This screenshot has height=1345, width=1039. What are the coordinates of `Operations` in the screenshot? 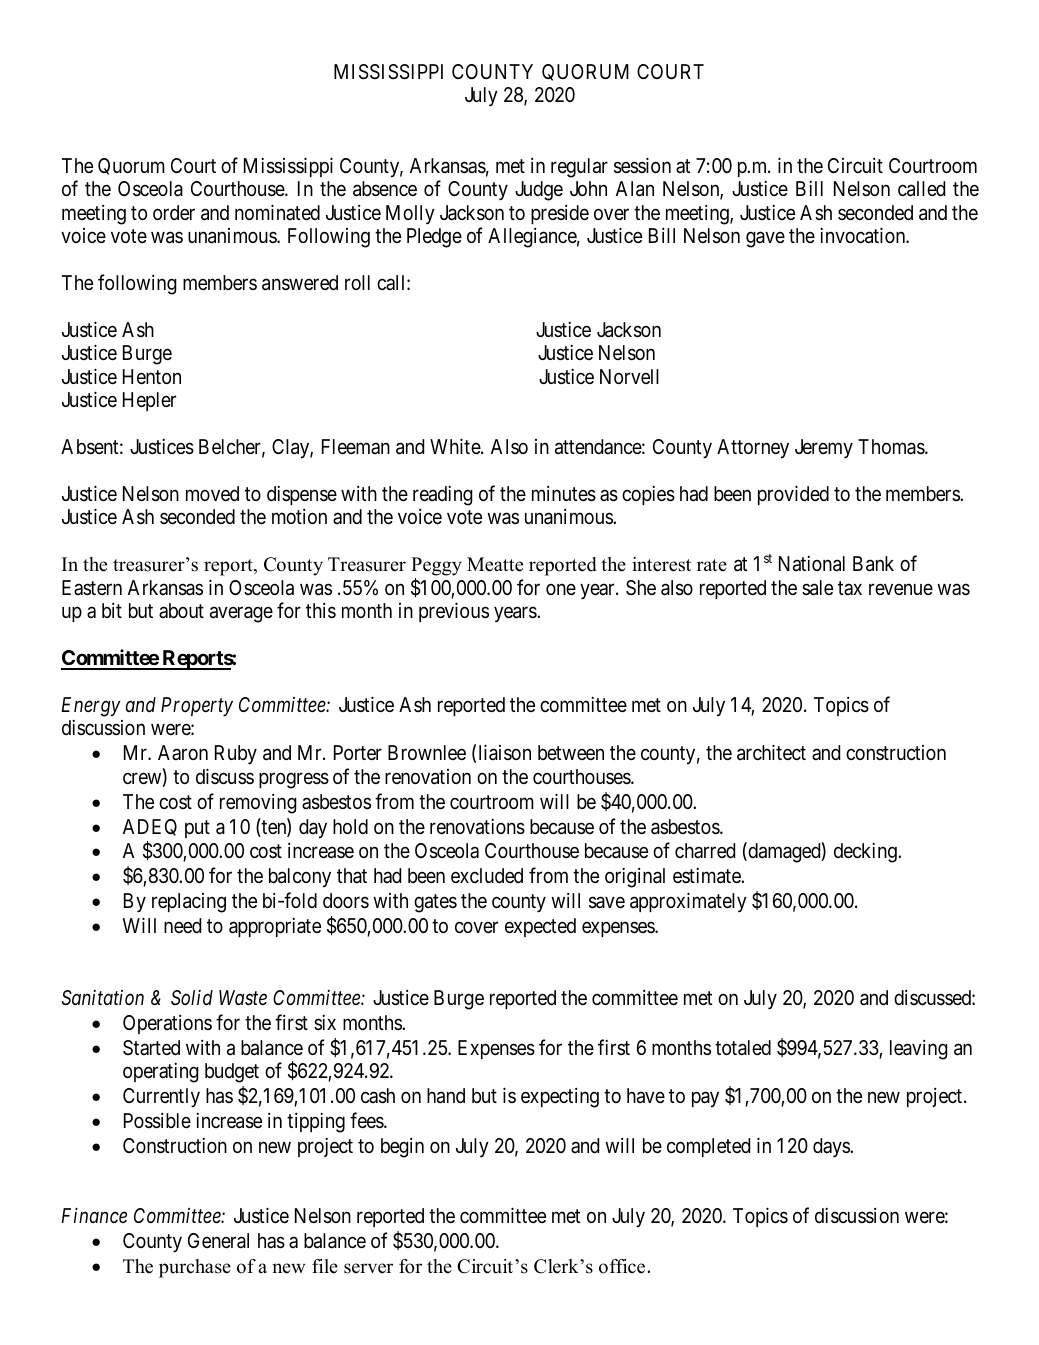 It's located at (167, 1024).
